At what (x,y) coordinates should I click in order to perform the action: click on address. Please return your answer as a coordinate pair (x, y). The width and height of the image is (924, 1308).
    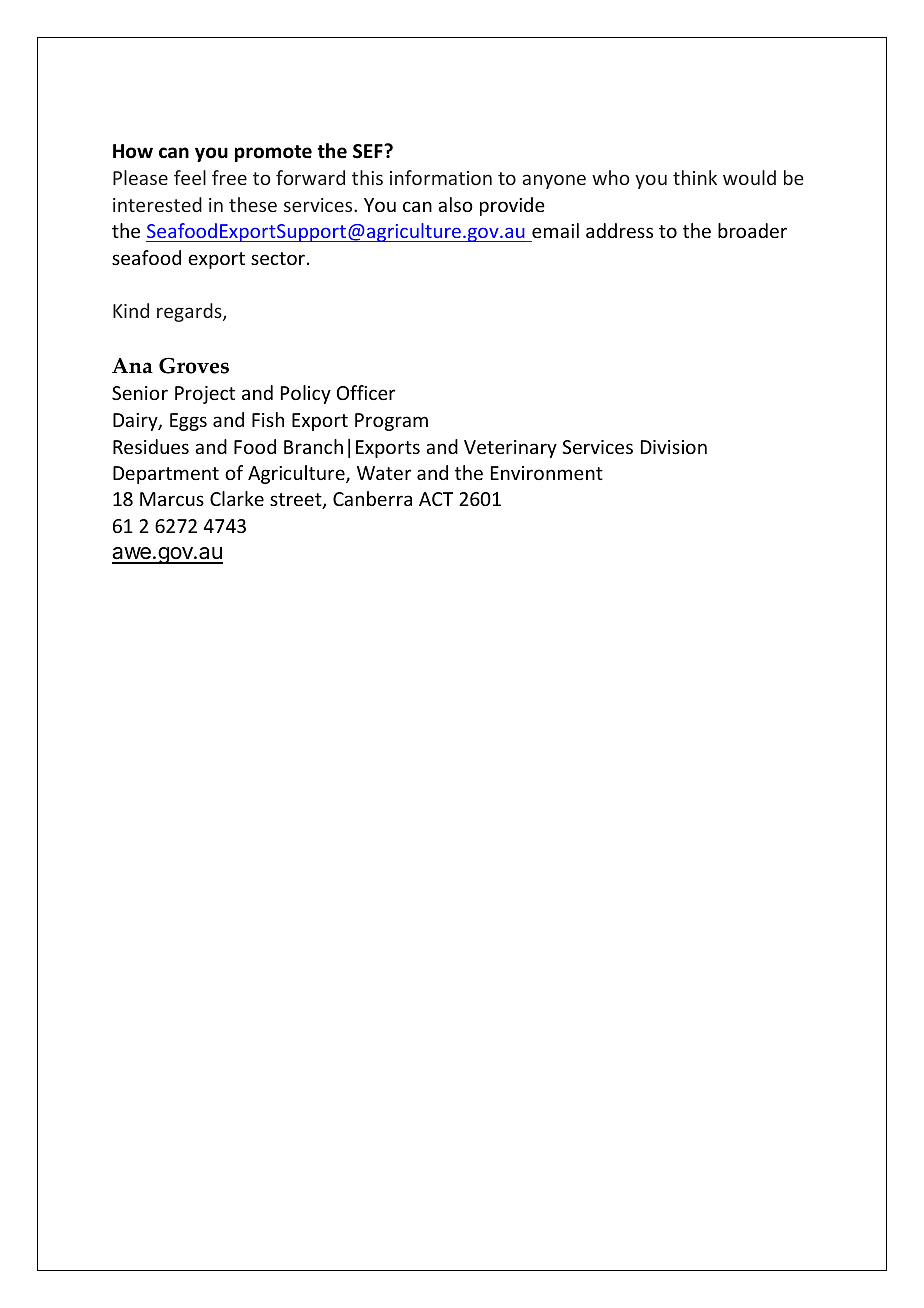
    Looking at the image, I should click on (619, 230).
